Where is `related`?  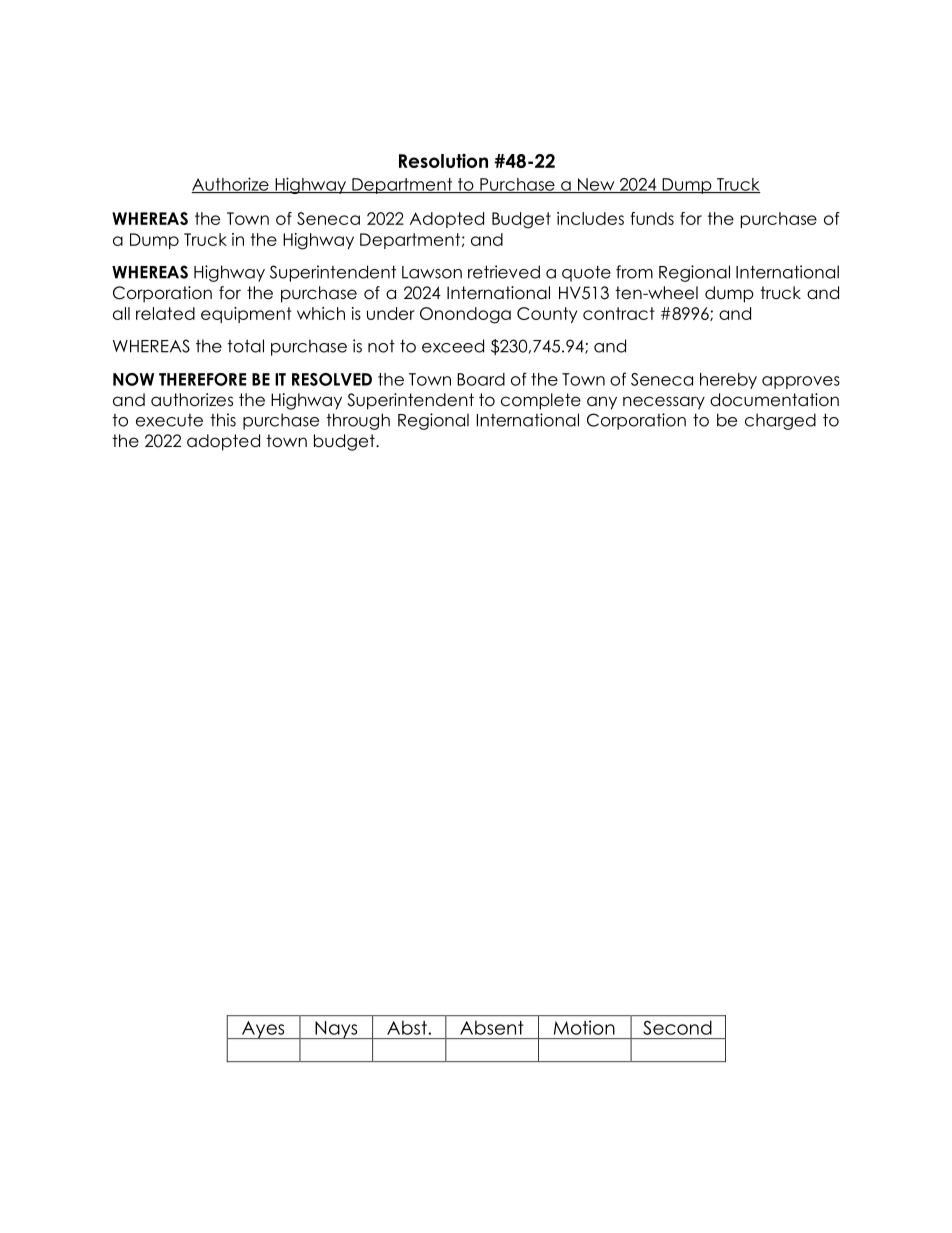
related is located at coordinates (165, 313).
